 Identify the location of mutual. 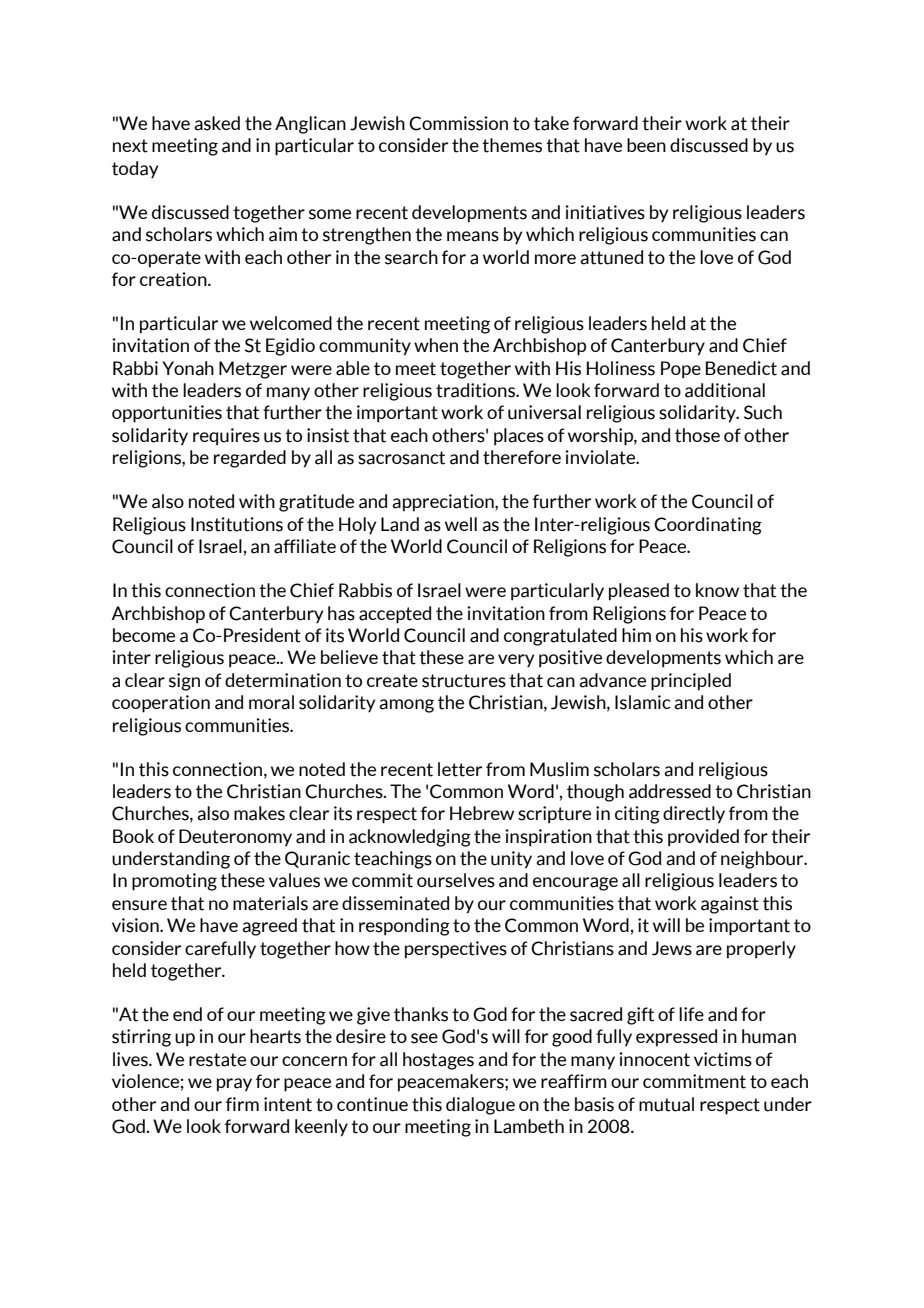
(666, 1104).
